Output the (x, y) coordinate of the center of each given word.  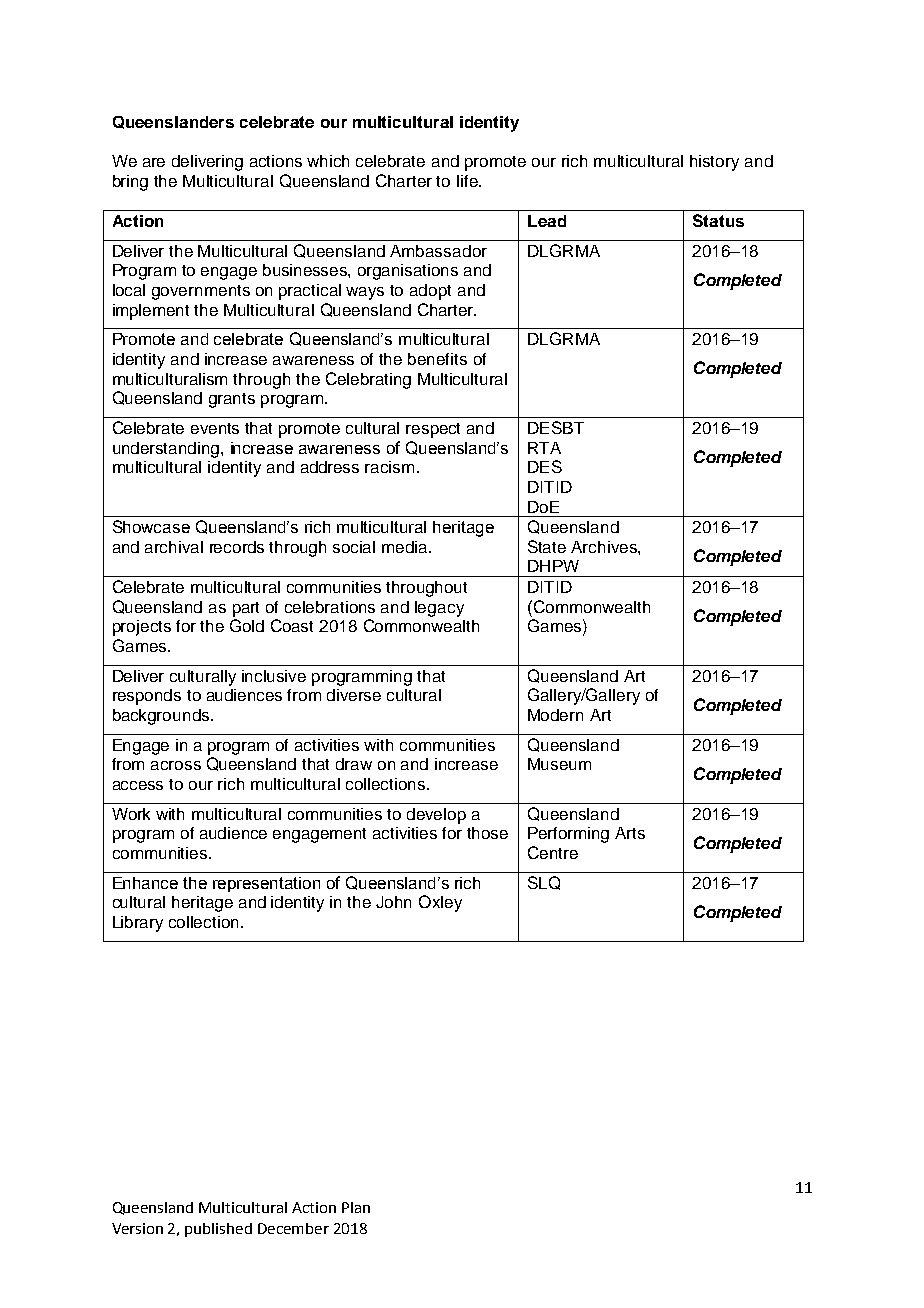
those (487, 833)
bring (130, 183)
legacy (439, 609)
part (246, 609)
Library (138, 924)
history (714, 163)
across (176, 765)
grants (232, 400)
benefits (437, 359)
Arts (630, 833)
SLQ (544, 883)
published (218, 1230)
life (468, 181)
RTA (544, 448)
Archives (605, 547)
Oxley (440, 903)
